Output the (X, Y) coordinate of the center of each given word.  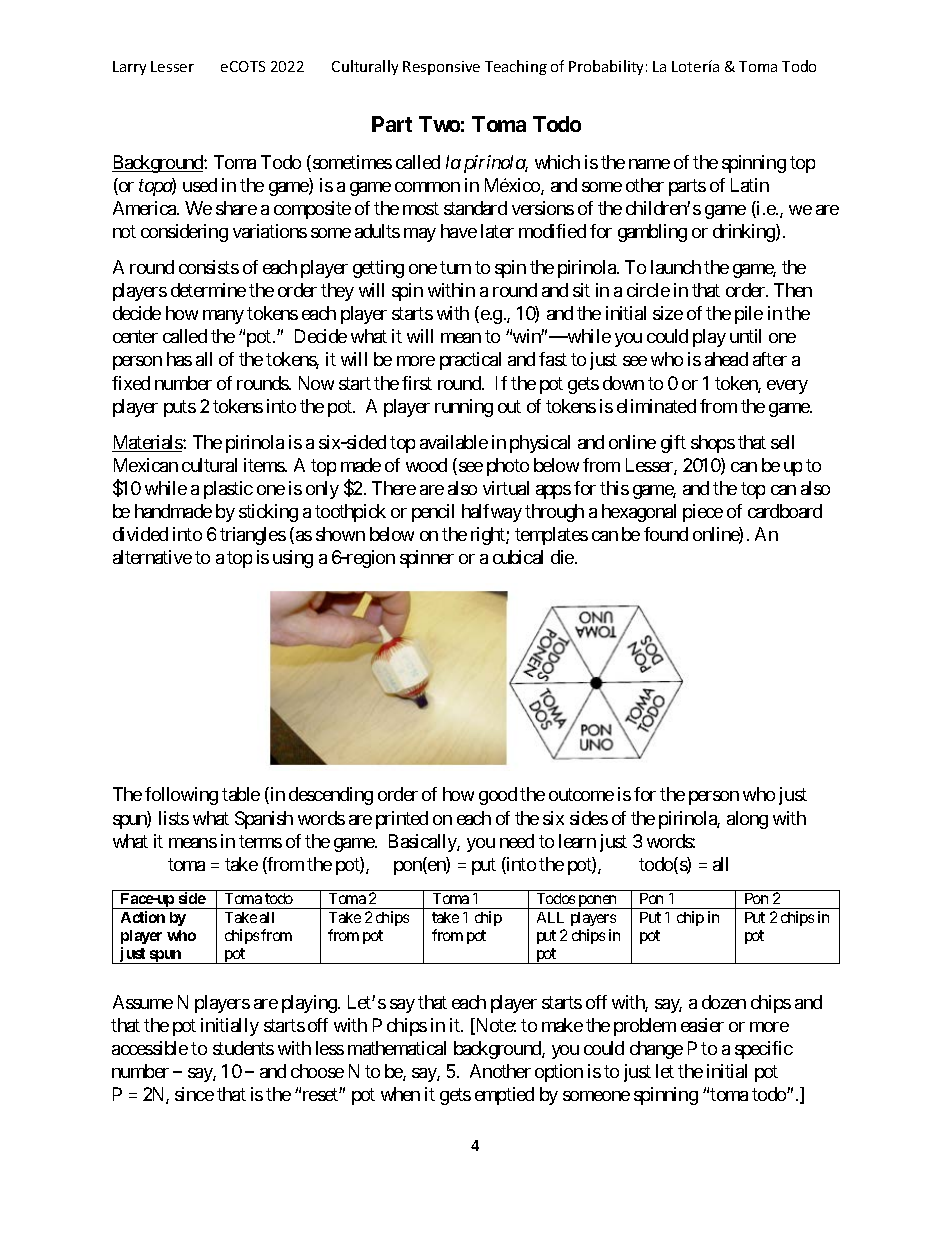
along (747, 820)
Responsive (441, 68)
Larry (129, 68)
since (194, 1094)
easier (702, 1025)
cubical (518, 557)
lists (174, 818)
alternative (152, 557)
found (666, 534)
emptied (504, 1096)
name (649, 164)
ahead (726, 359)
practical (470, 361)
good (498, 796)
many (223, 317)
